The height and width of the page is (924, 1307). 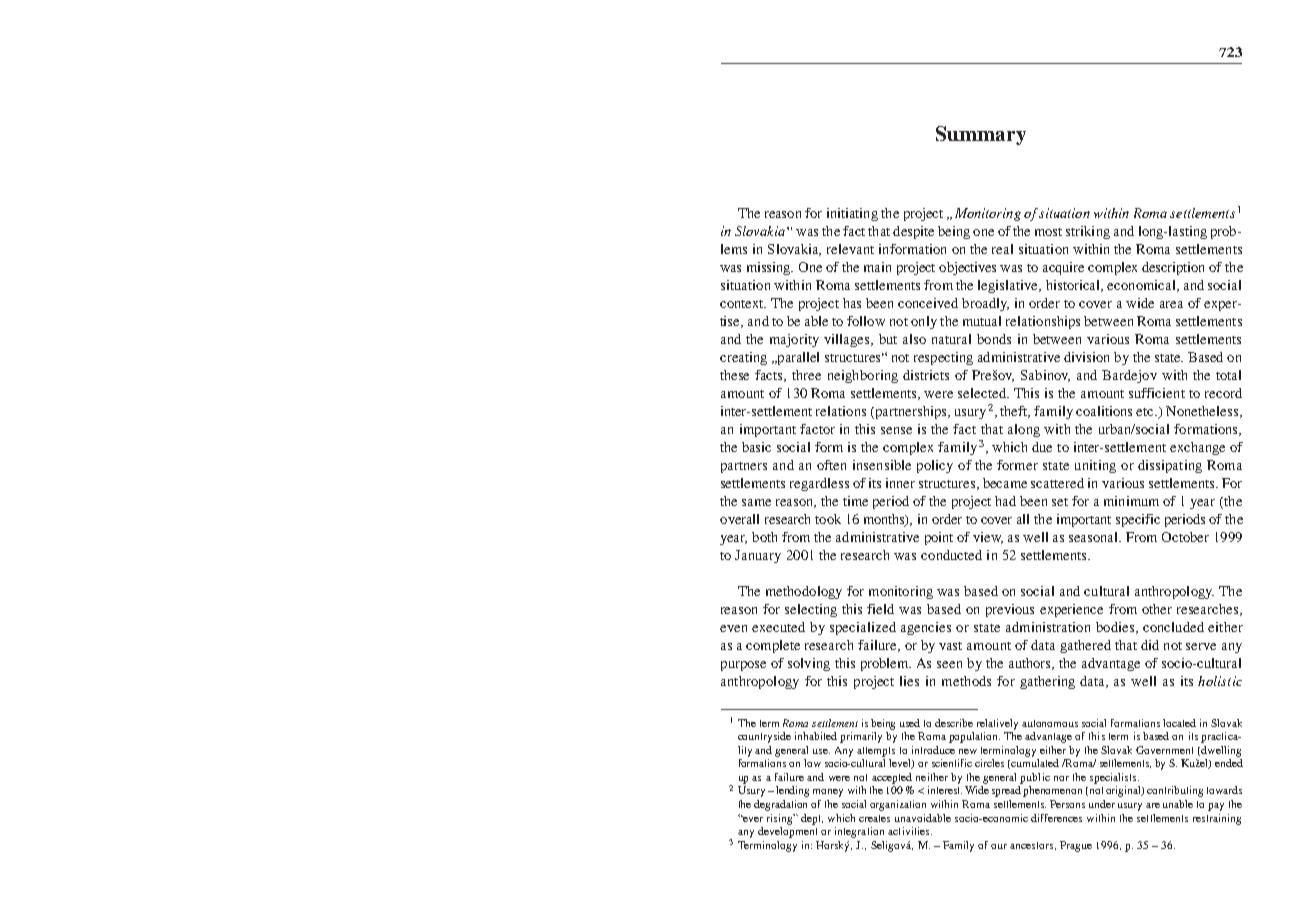 What do you see at coordinates (1171, 304) in the page?
I see `area` at bounding box center [1171, 304].
